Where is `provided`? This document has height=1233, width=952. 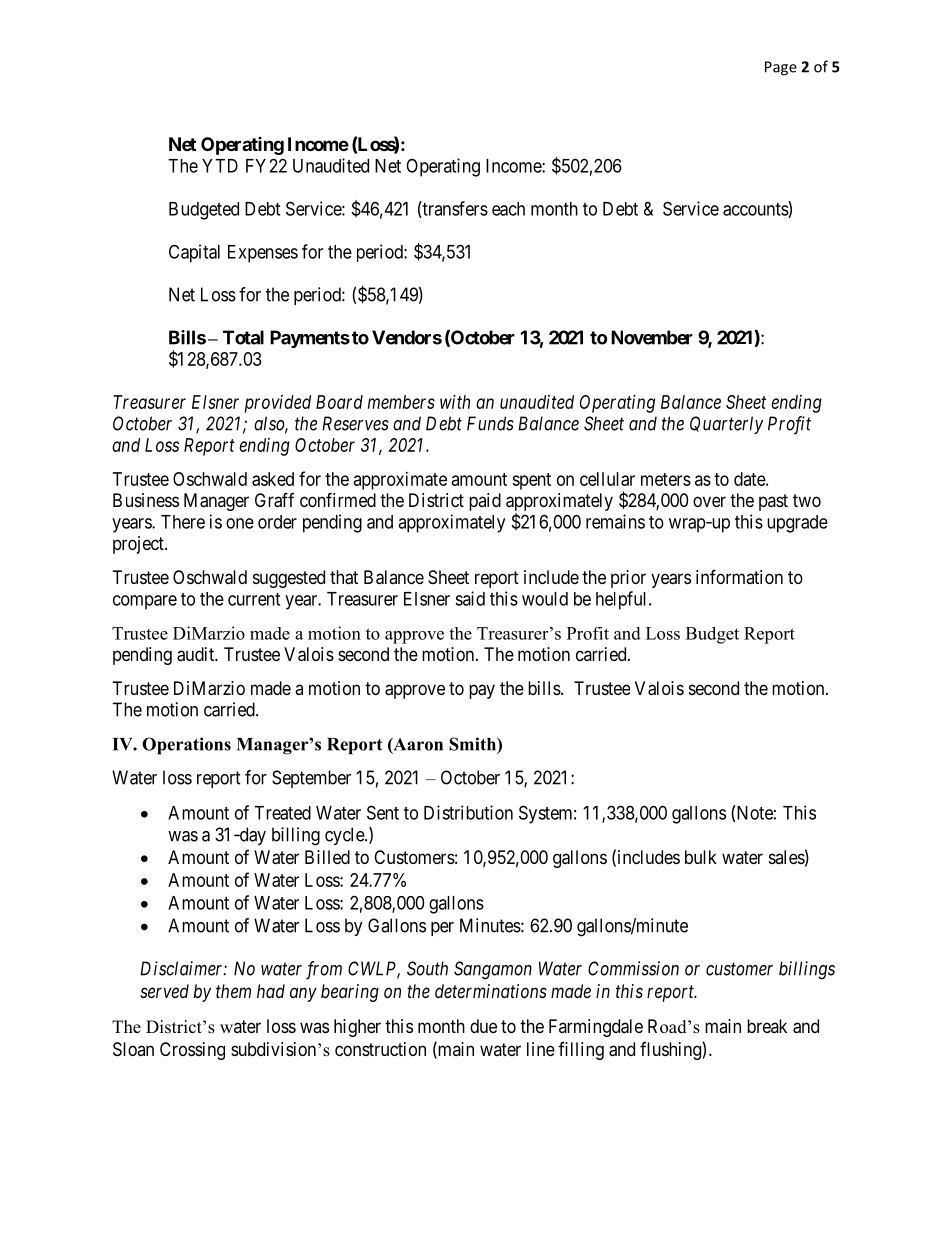 provided is located at coordinates (278, 404).
